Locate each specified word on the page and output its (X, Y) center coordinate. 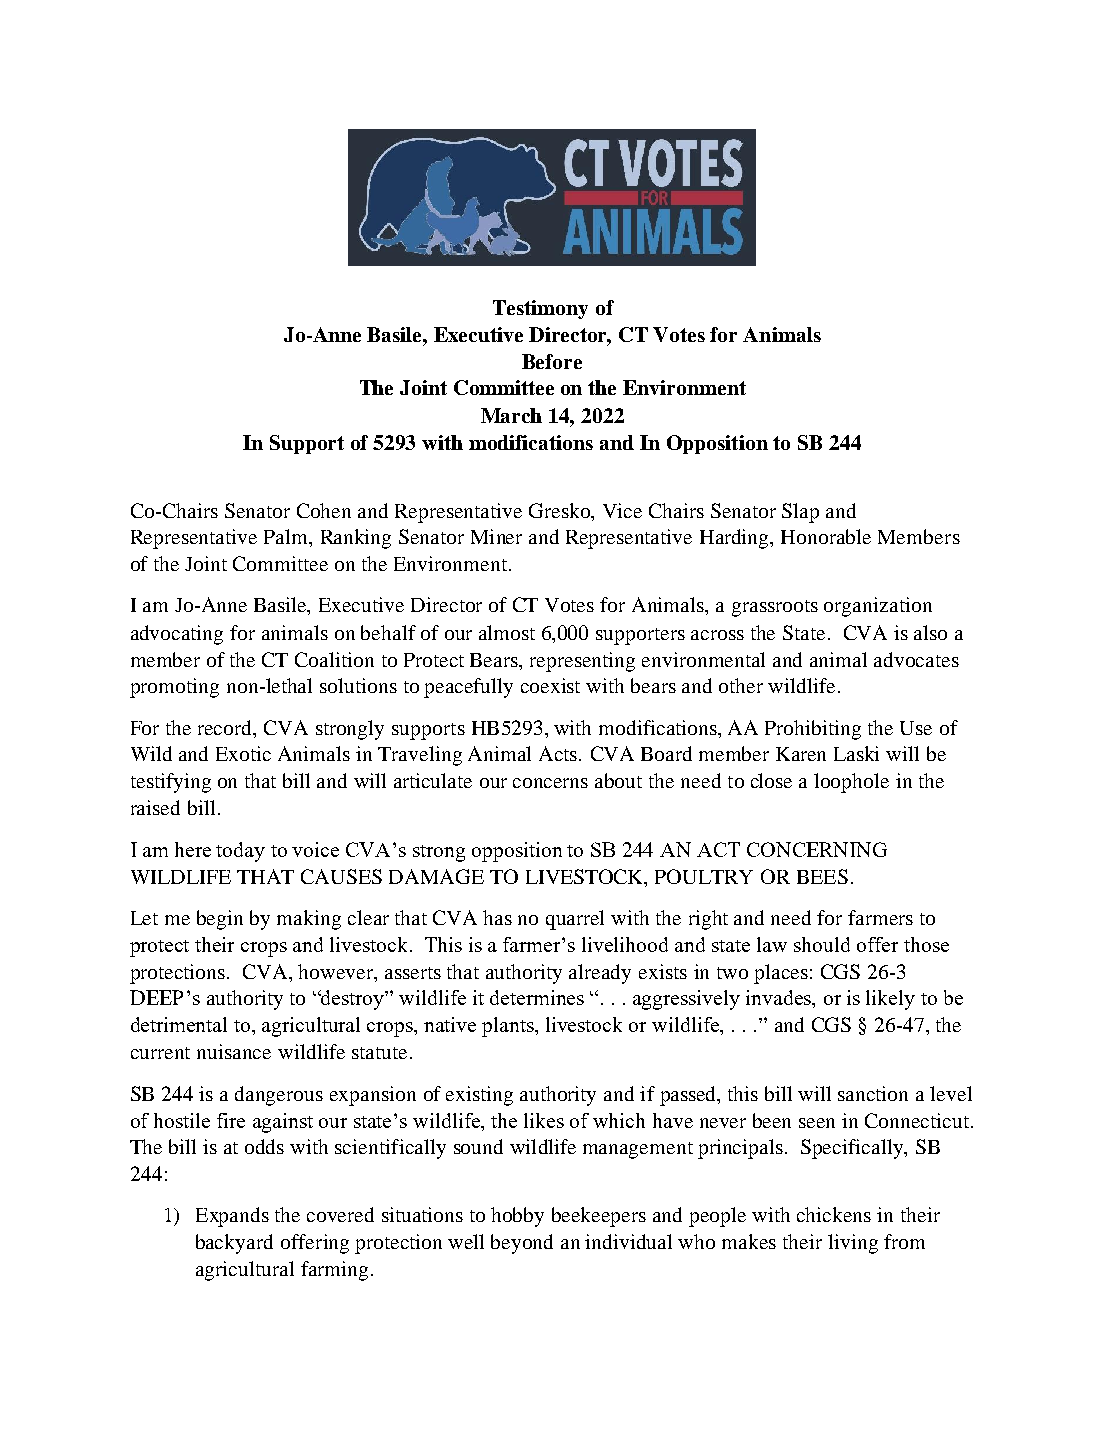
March (511, 415)
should (822, 944)
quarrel (575, 920)
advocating (177, 635)
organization (878, 607)
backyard (234, 1244)
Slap (800, 513)
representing (582, 662)
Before (552, 361)
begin (220, 920)
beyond (522, 1244)
